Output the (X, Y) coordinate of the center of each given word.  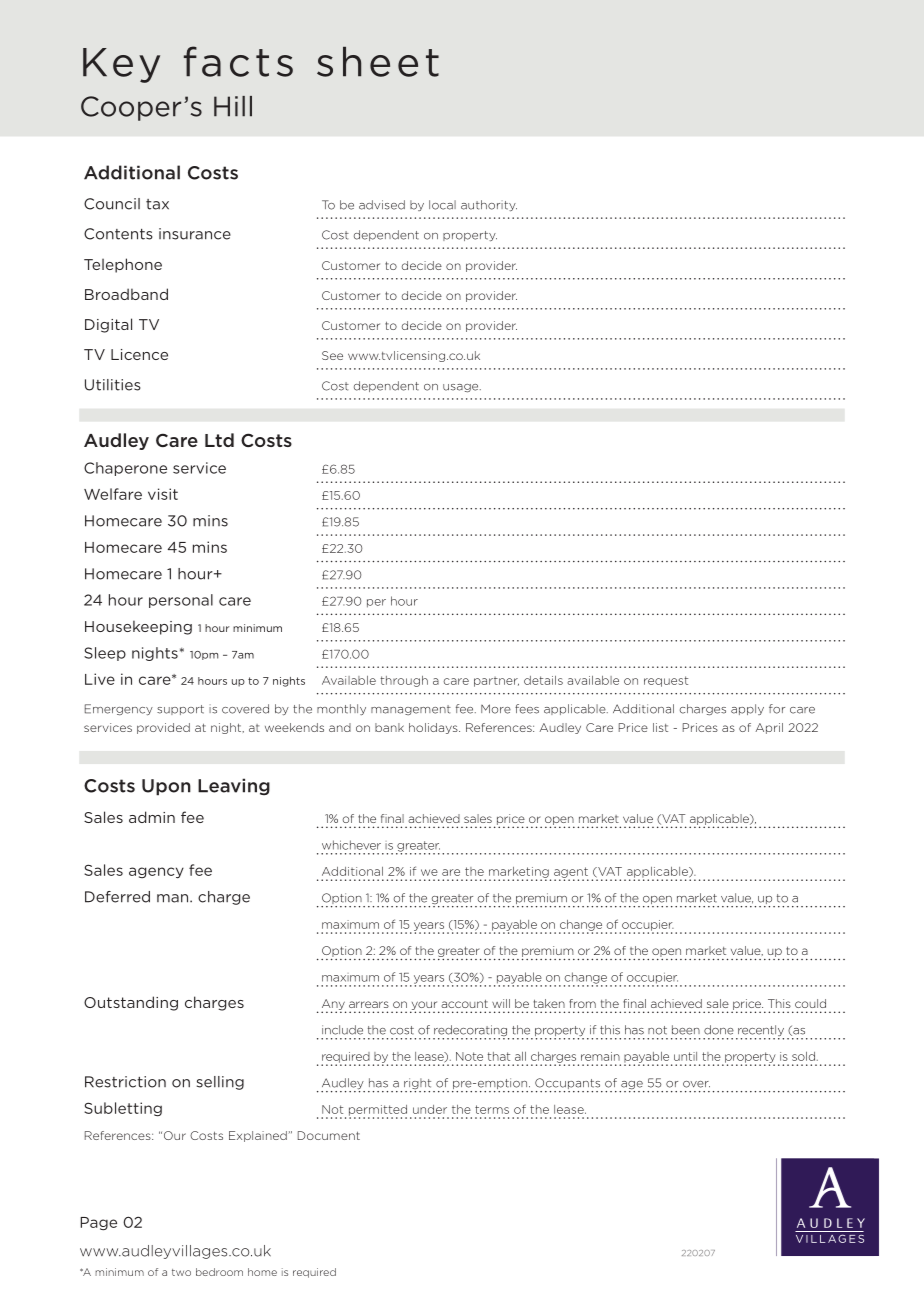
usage (462, 388)
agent (571, 873)
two (181, 1272)
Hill (233, 106)
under (430, 1109)
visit (163, 494)
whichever (351, 845)
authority (489, 205)
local (442, 205)
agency (156, 873)
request (666, 681)
